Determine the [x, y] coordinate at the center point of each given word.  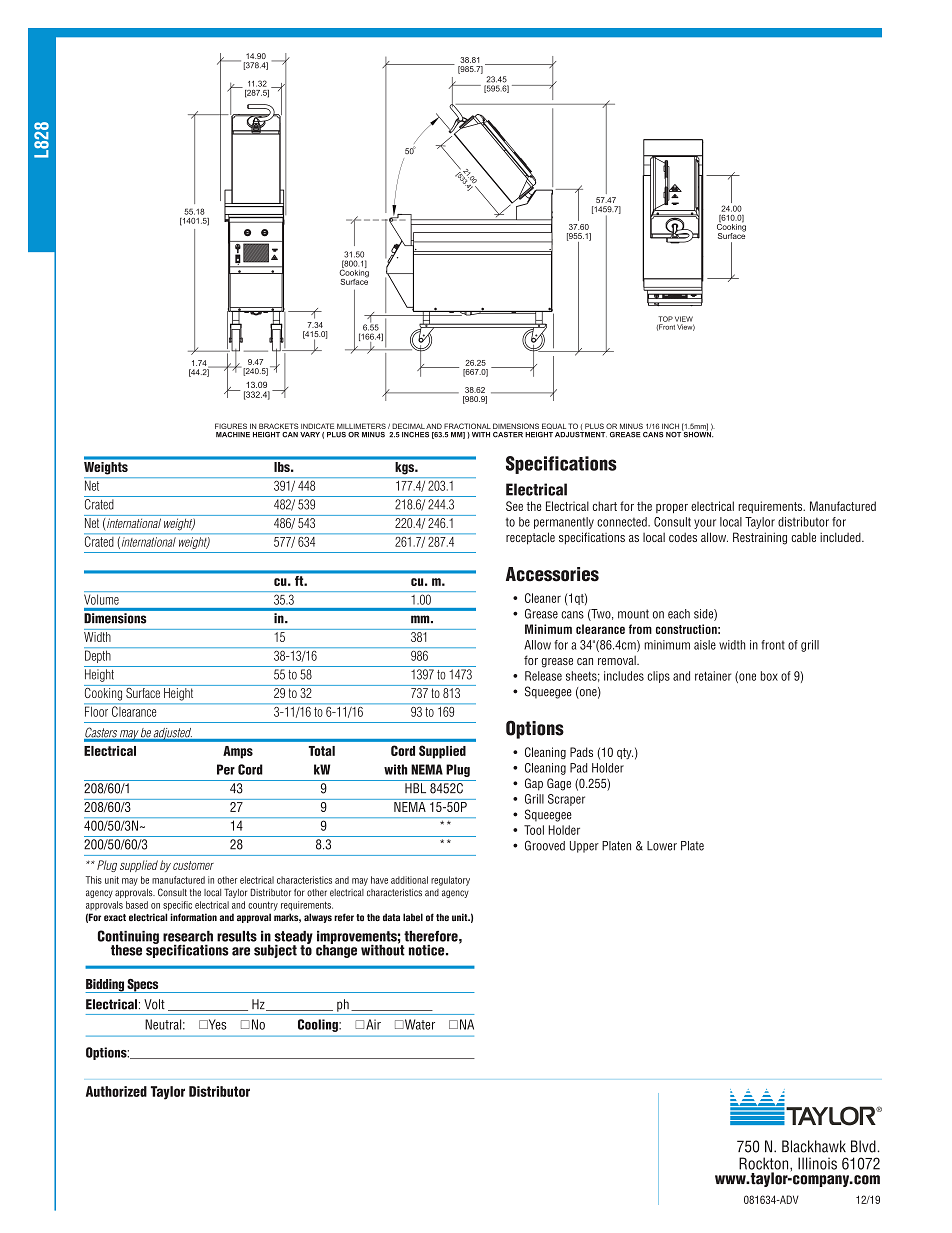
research [188, 936]
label [413, 917]
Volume [101, 600]
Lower [662, 846]
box [769, 676]
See [514, 506]
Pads [581, 752]
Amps [238, 752]
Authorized [116, 1091]
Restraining [760, 538]
